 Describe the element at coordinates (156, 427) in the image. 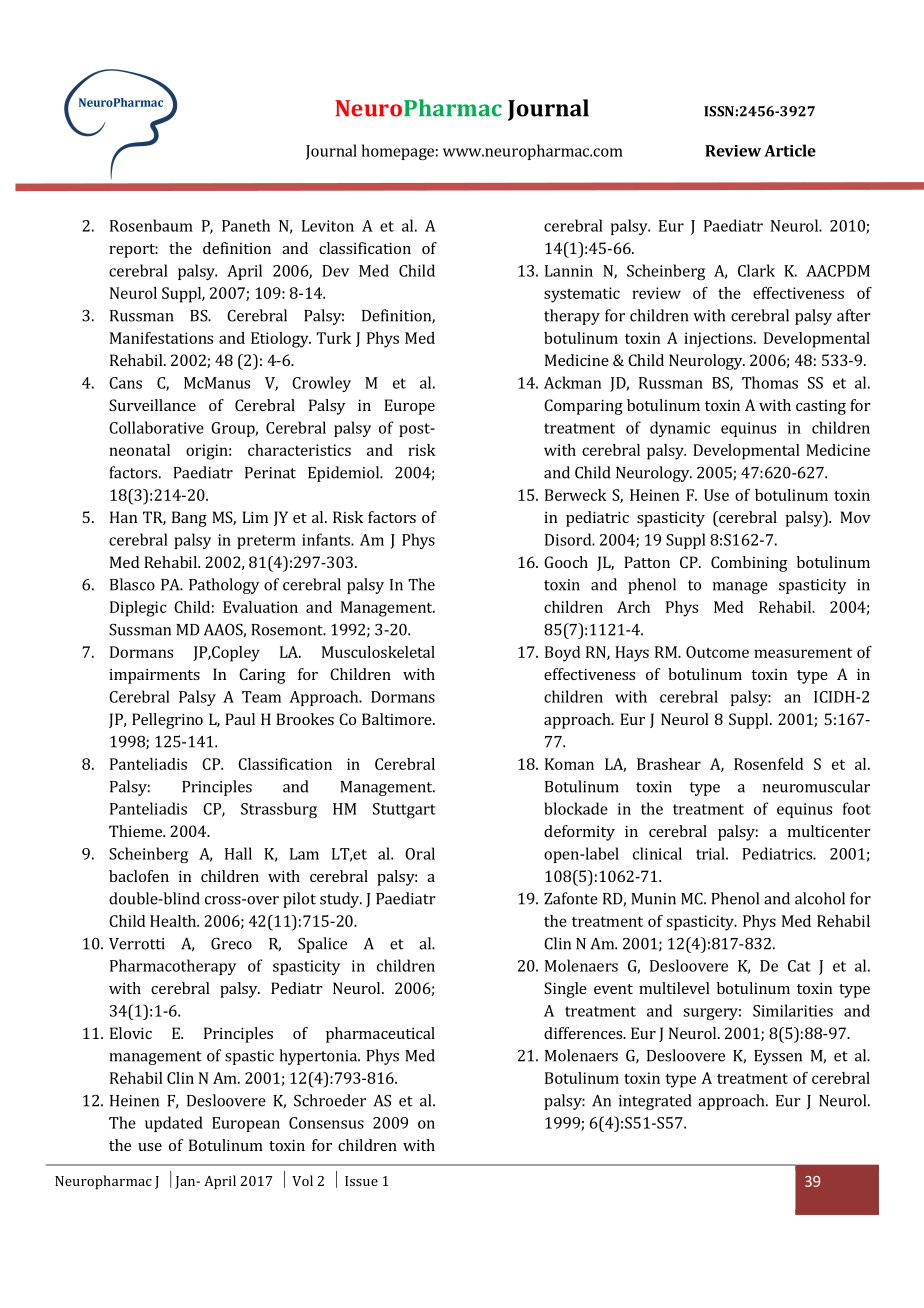

I see `Collaborative` at that location.
